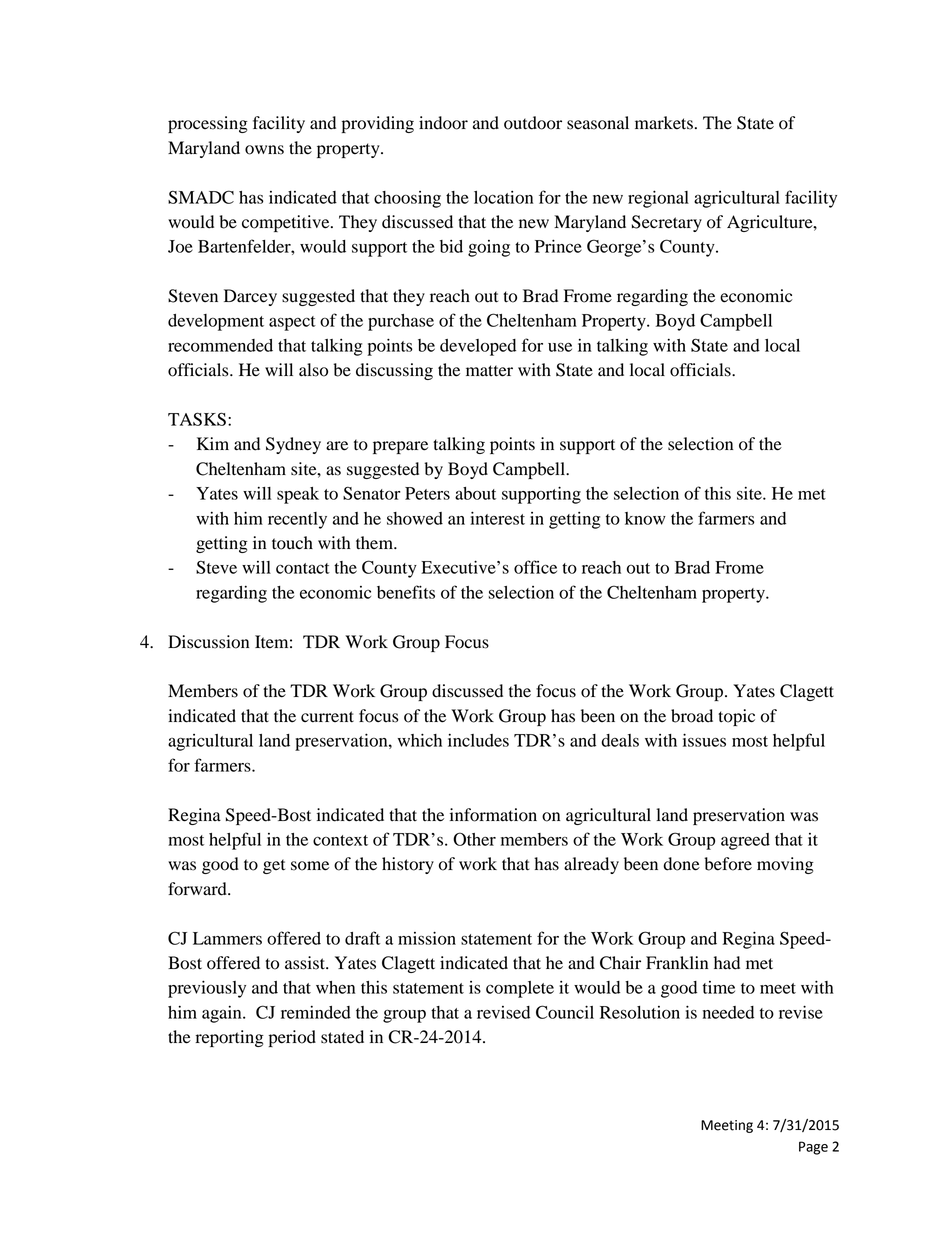 The height and width of the screenshot is (1233, 952). Describe the element at coordinates (745, 841) in the screenshot. I see `agreed` at that location.
